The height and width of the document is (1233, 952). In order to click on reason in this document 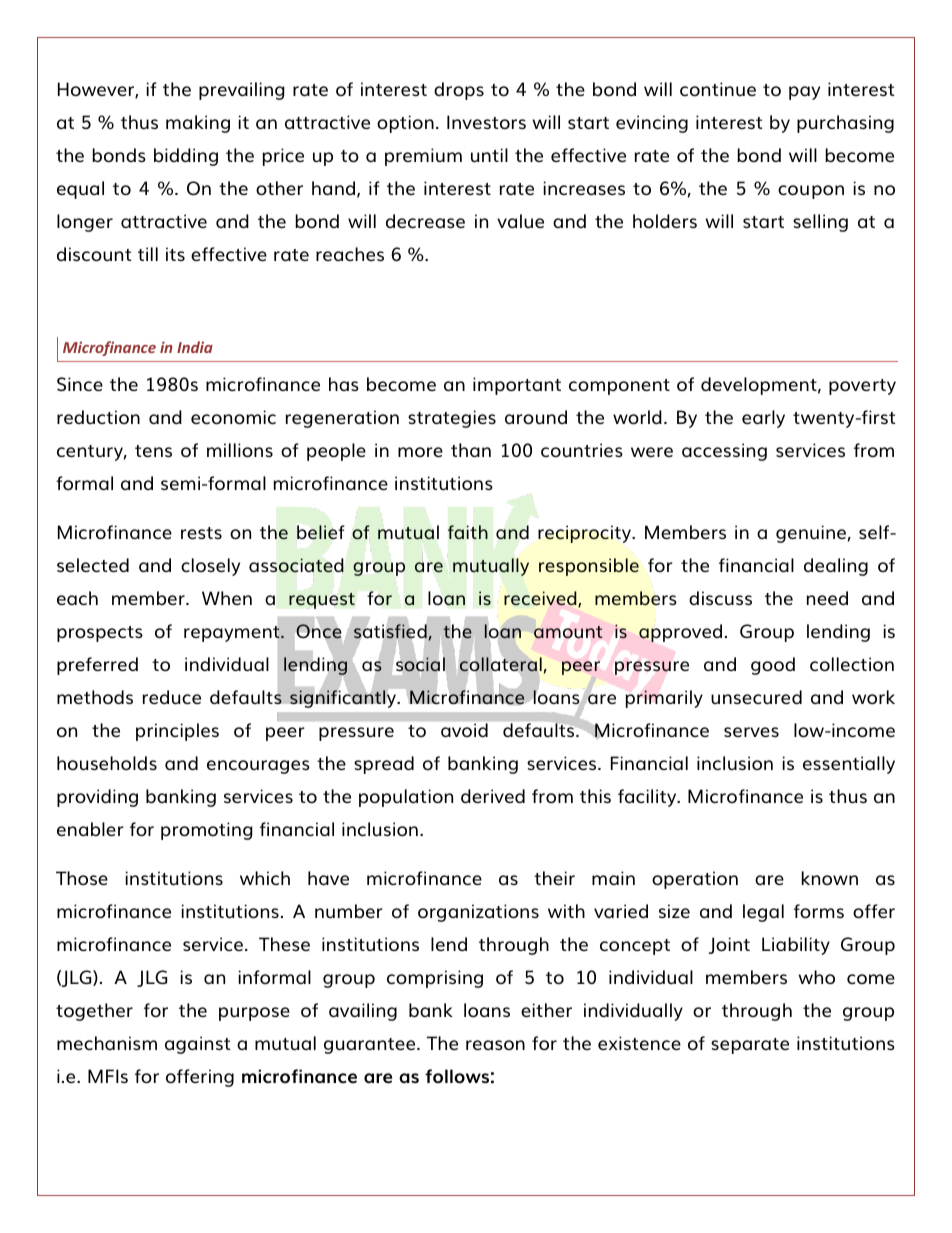, I will do `click(495, 1045)`.
